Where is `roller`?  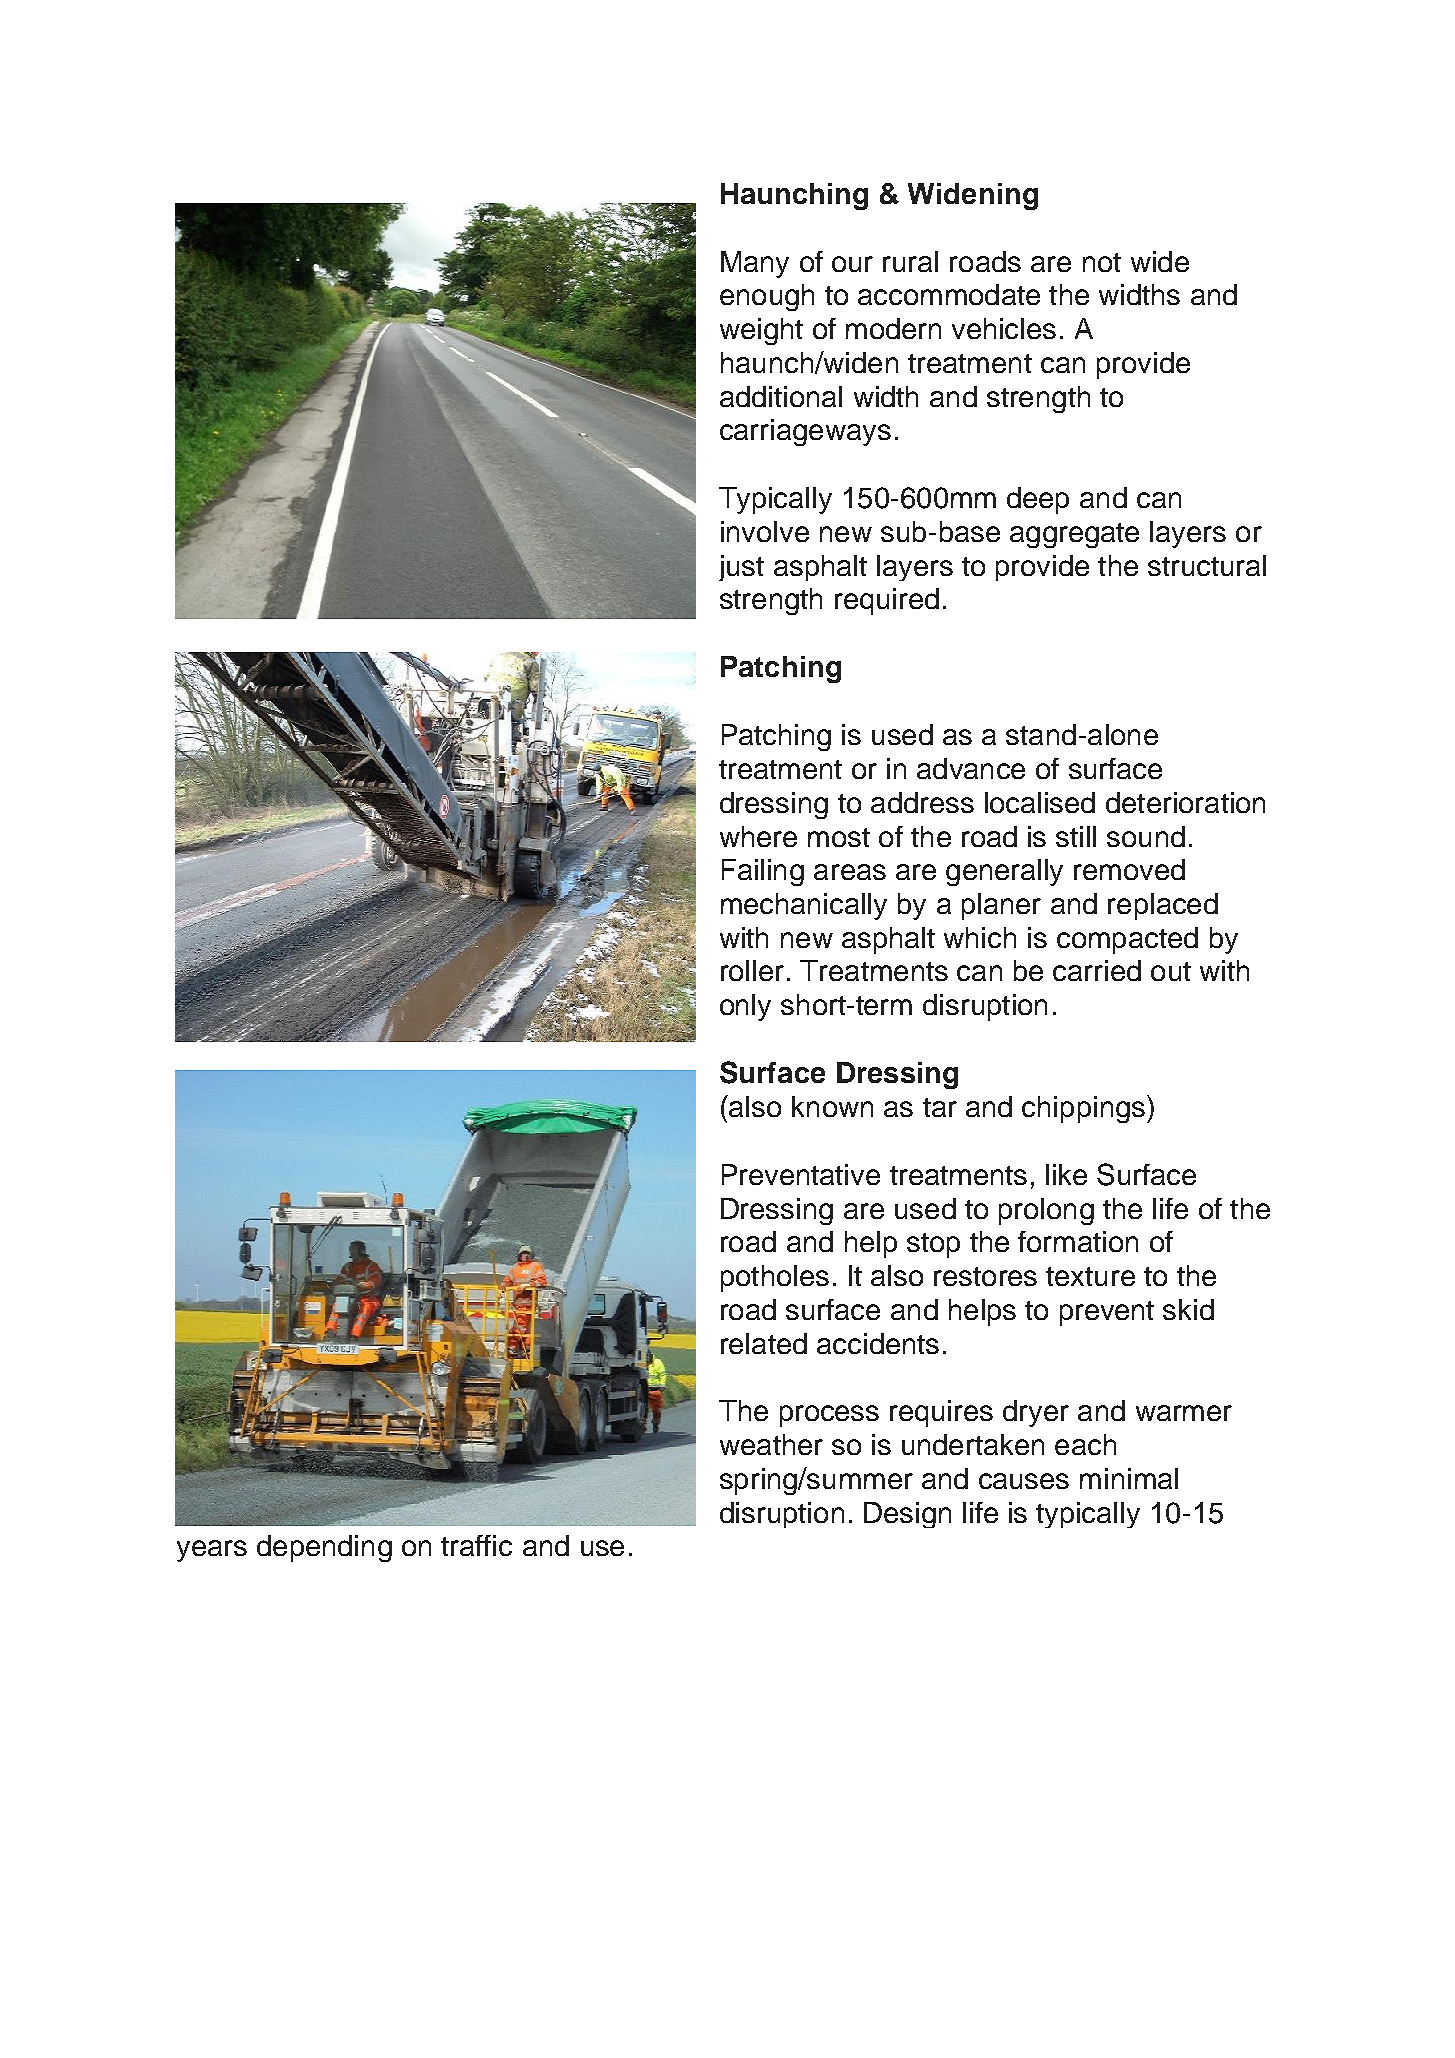
roller is located at coordinates (752, 970).
